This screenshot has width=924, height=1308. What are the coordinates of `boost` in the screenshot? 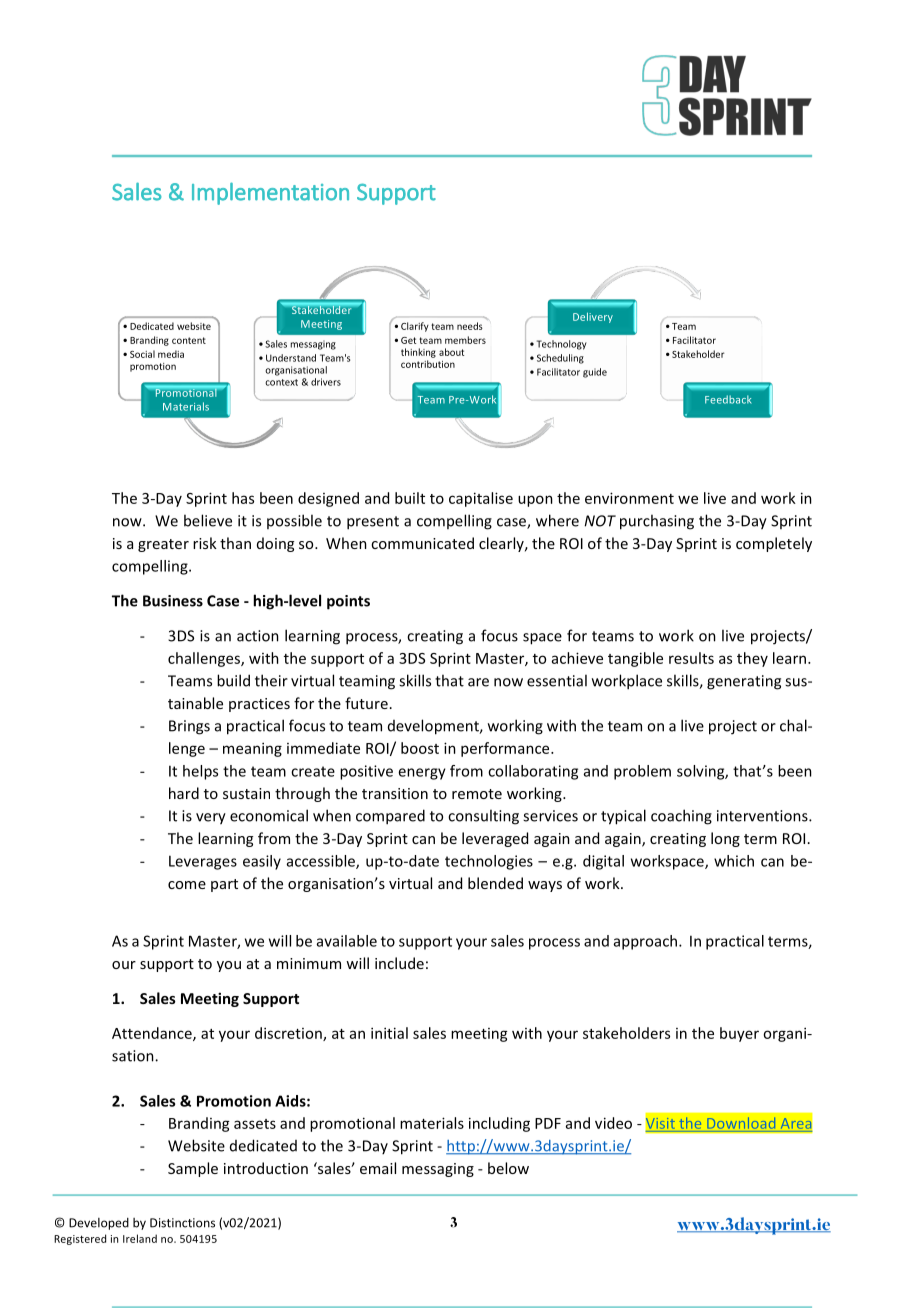 It's located at (420, 748).
